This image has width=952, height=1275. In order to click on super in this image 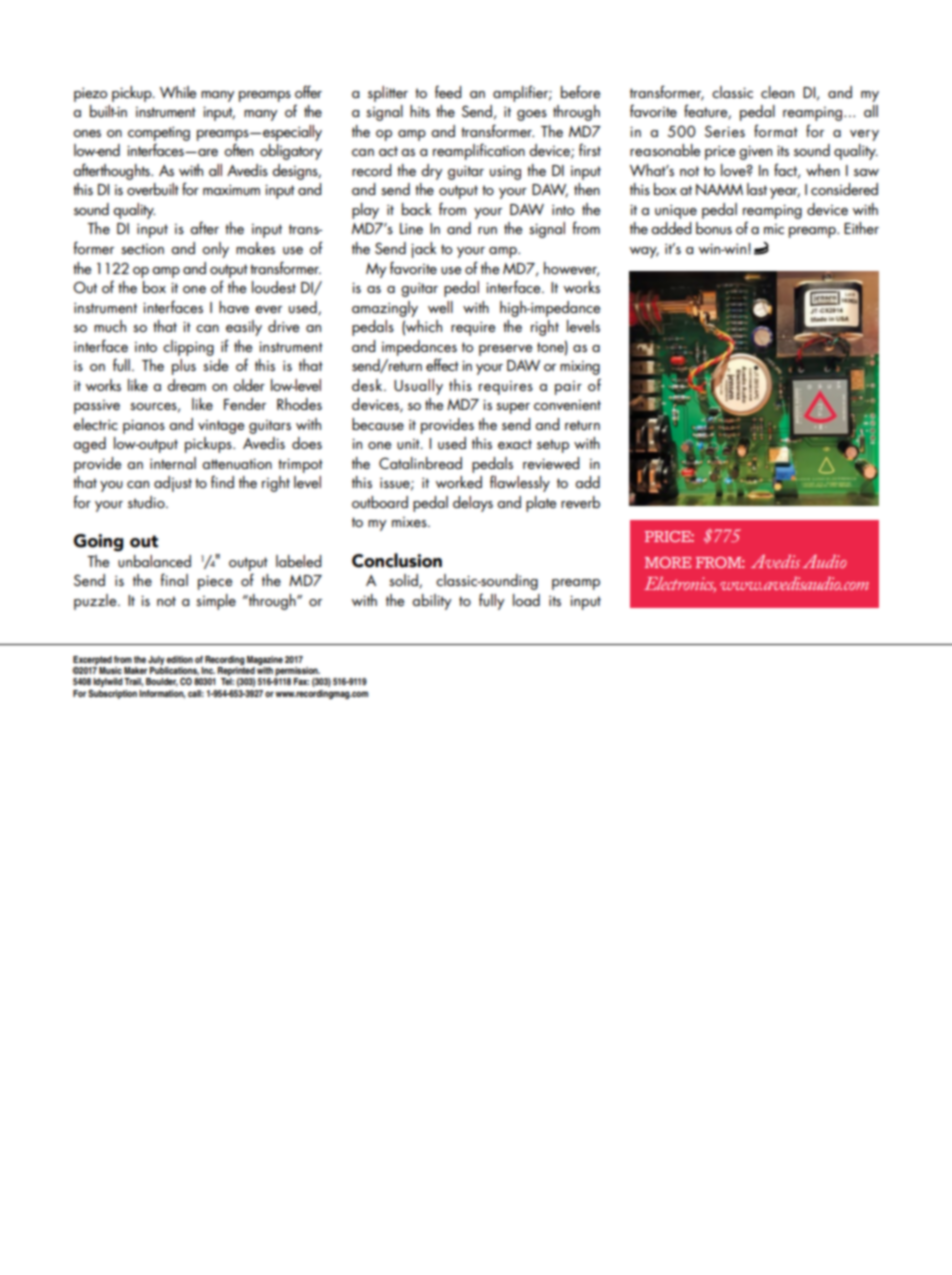, I will do `click(513, 408)`.
